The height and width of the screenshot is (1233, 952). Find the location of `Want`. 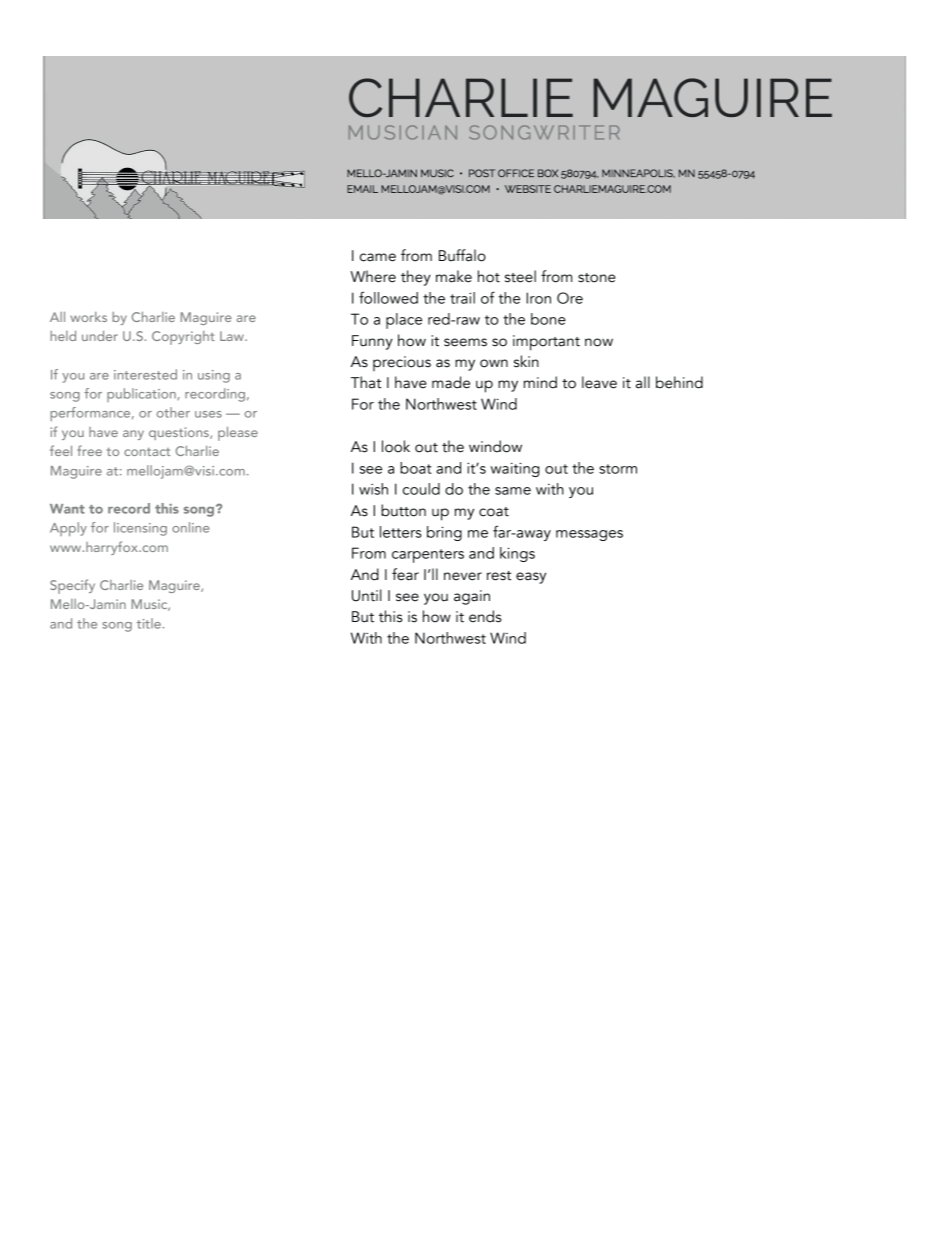

Want is located at coordinates (67, 509).
